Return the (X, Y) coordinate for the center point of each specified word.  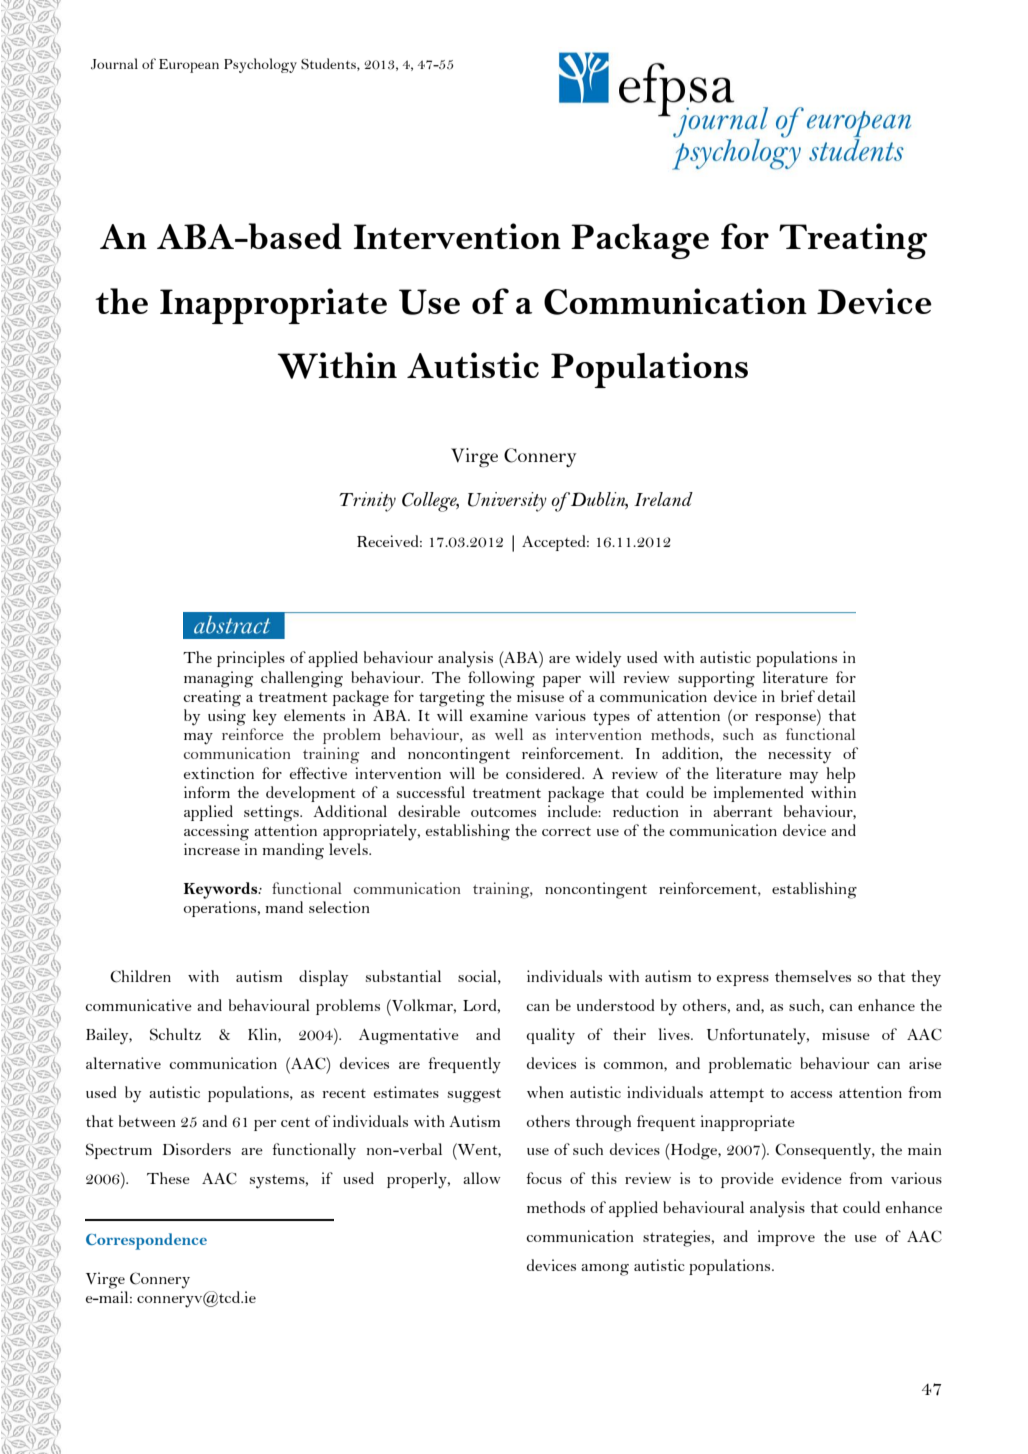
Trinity (367, 502)
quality (550, 1036)
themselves (813, 976)
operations (221, 909)
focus (544, 1178)
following (501, 679)
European (189, 66)
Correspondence (146, 1241)
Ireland (663, 499)
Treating (853, 241)
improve (786, 1238)
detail (837, 696)
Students (329, 64)
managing (218, 679)
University (507, 502)
